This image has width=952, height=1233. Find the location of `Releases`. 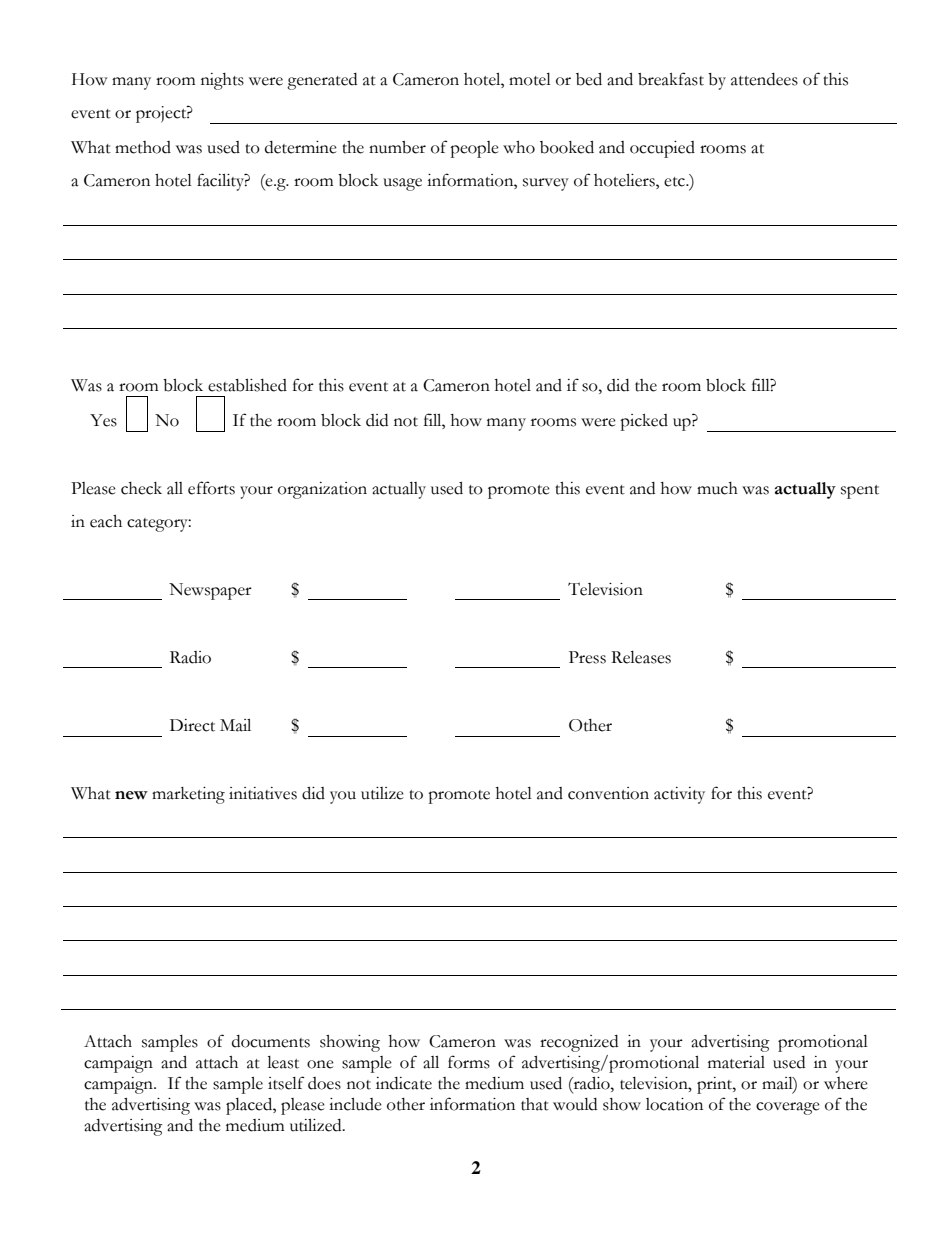

Releases is located at coordinates (641, 657).
